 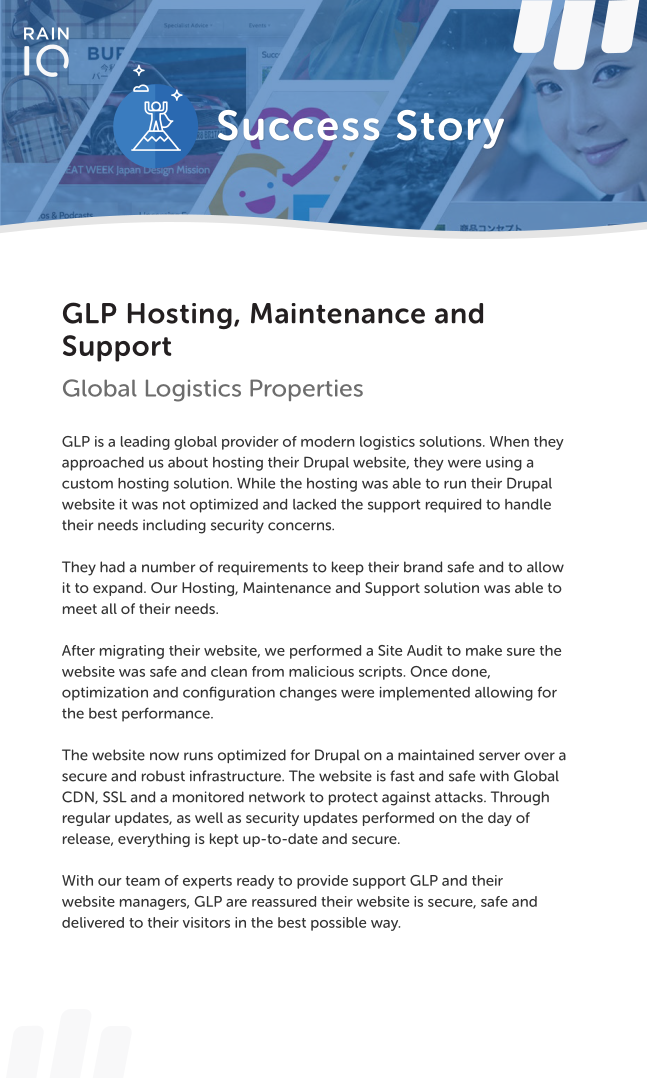 I want to click on from, so click(x=268, y=671).
